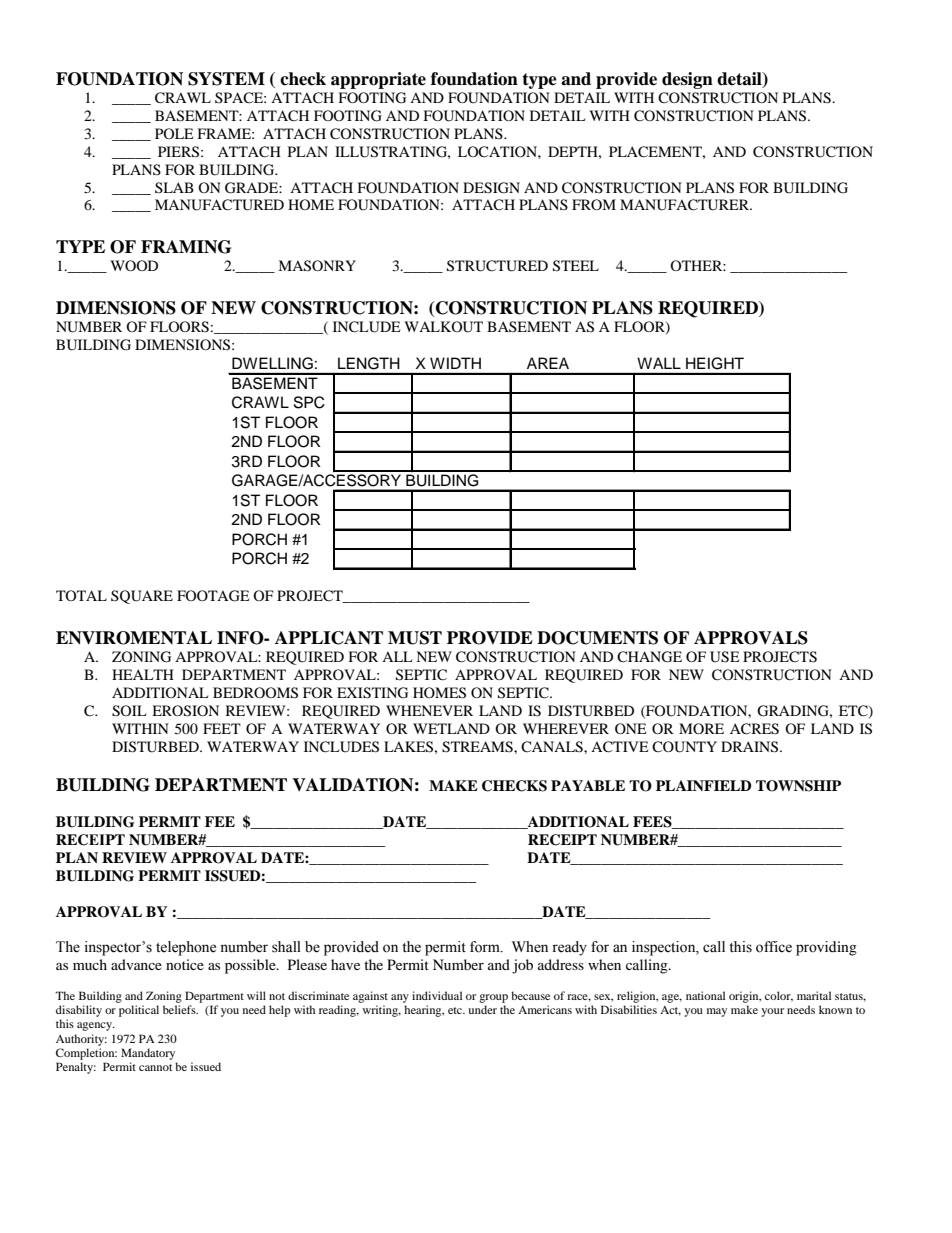 The width and height of the screenshot is (952, 1233). I want to click on Mandatory, so click(148, 1054).
